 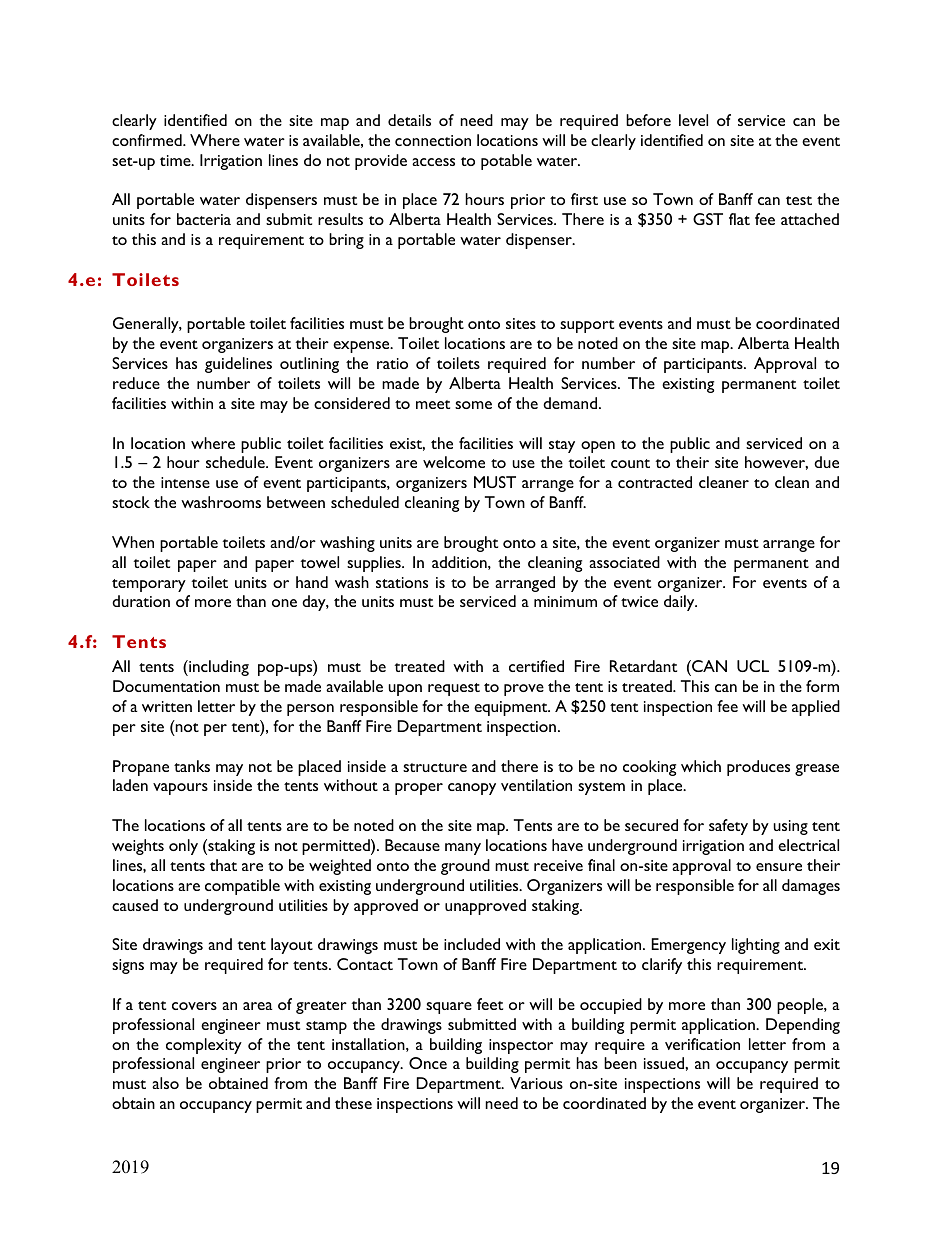 I want to click on reduce, so click(x=136, y=383).
